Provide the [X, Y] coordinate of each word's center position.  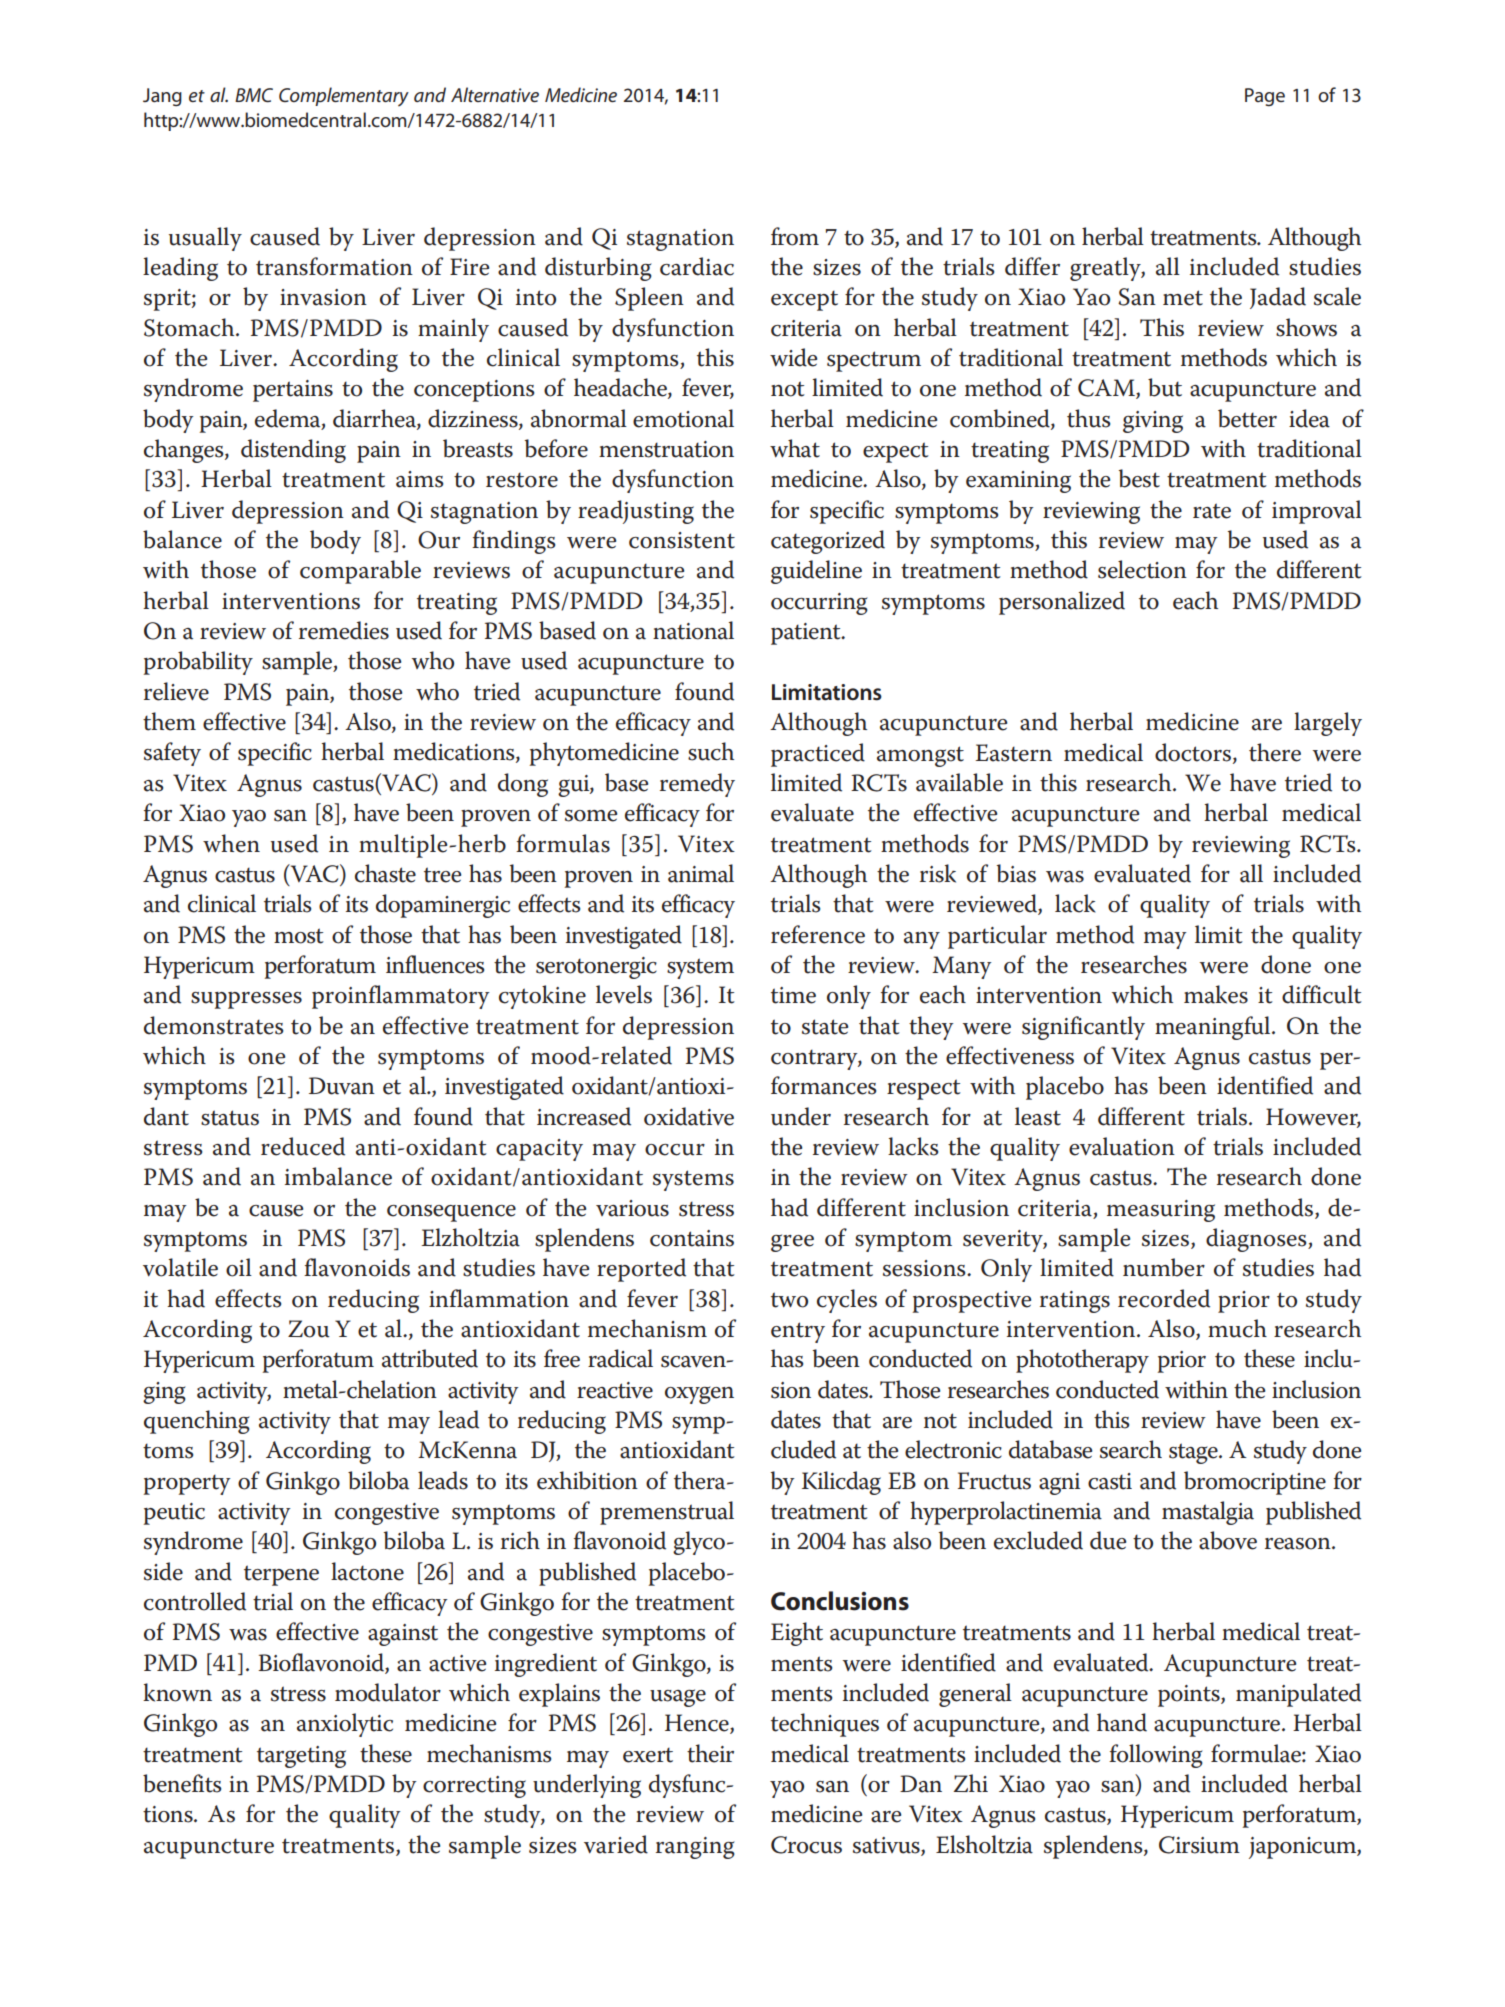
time [793, 995]
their [710, 1753]
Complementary [344, 96]
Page [1265, 97]
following [1156, 1756]
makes [1216, 994]
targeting [301, 1757]
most [299, 936]
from [795, 236]
